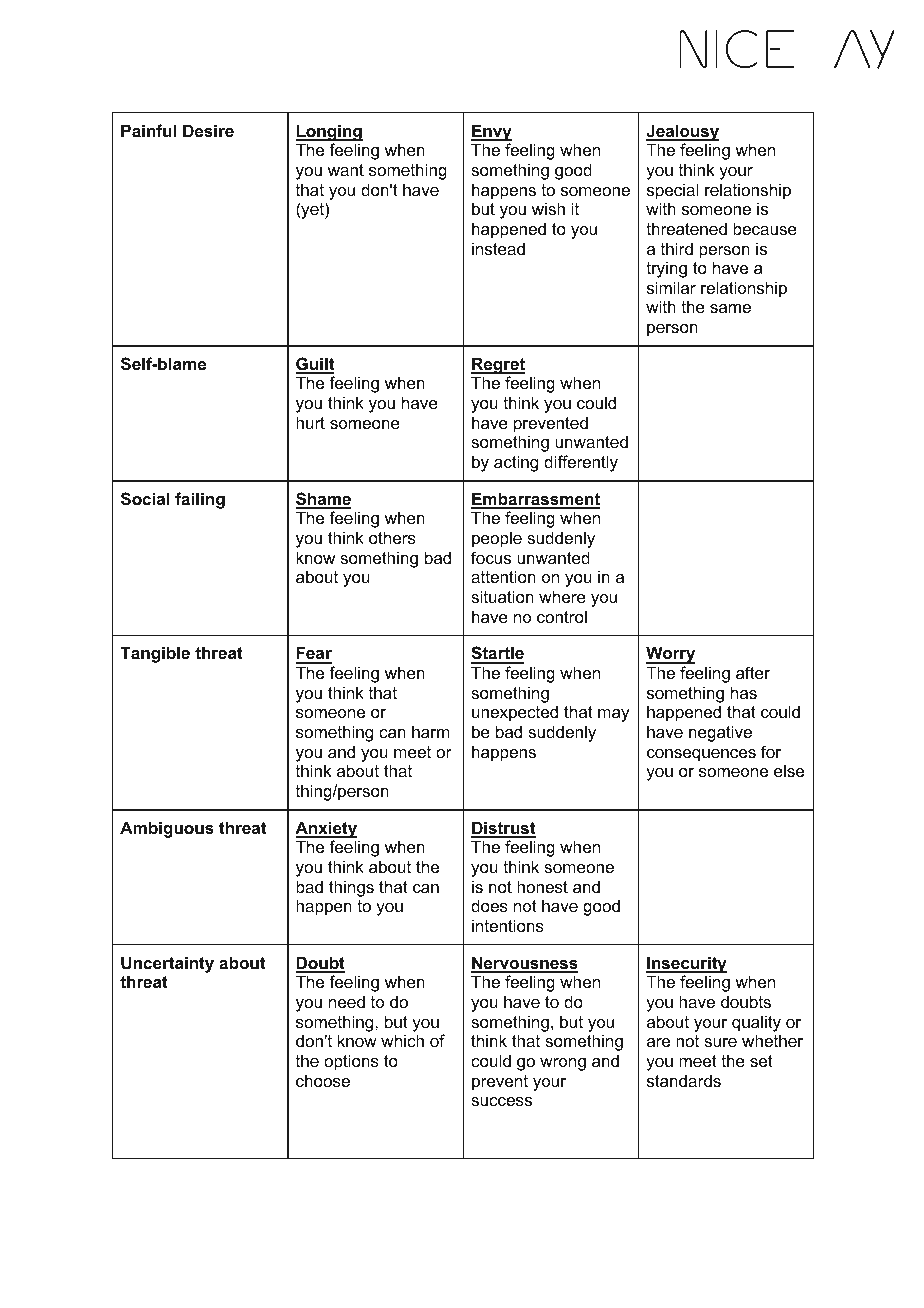  Describe the element at coordinates (581, 463) in the image. I see `differently` at that location.
